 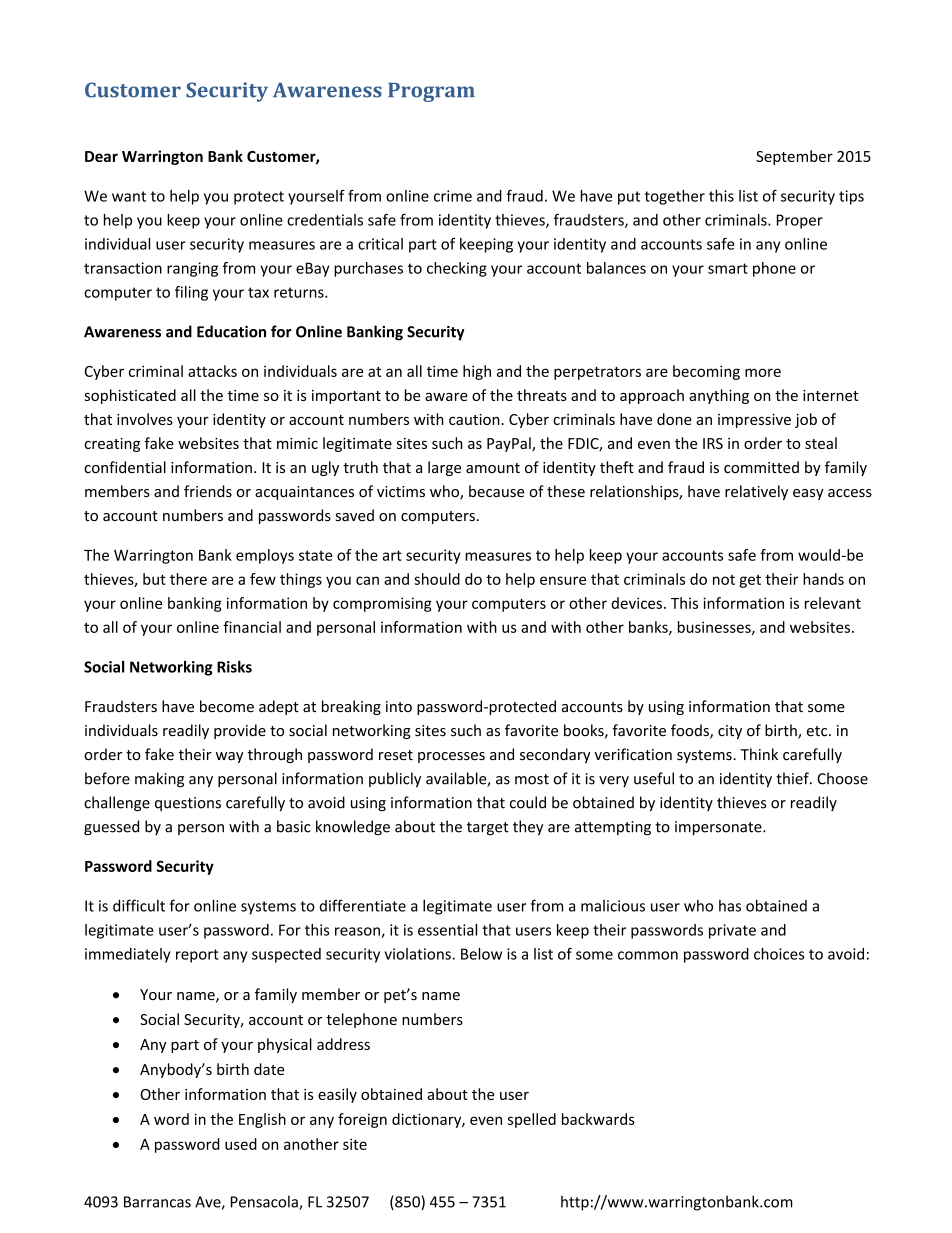 I want to click on backwards, so click(x=598, y=1119).
